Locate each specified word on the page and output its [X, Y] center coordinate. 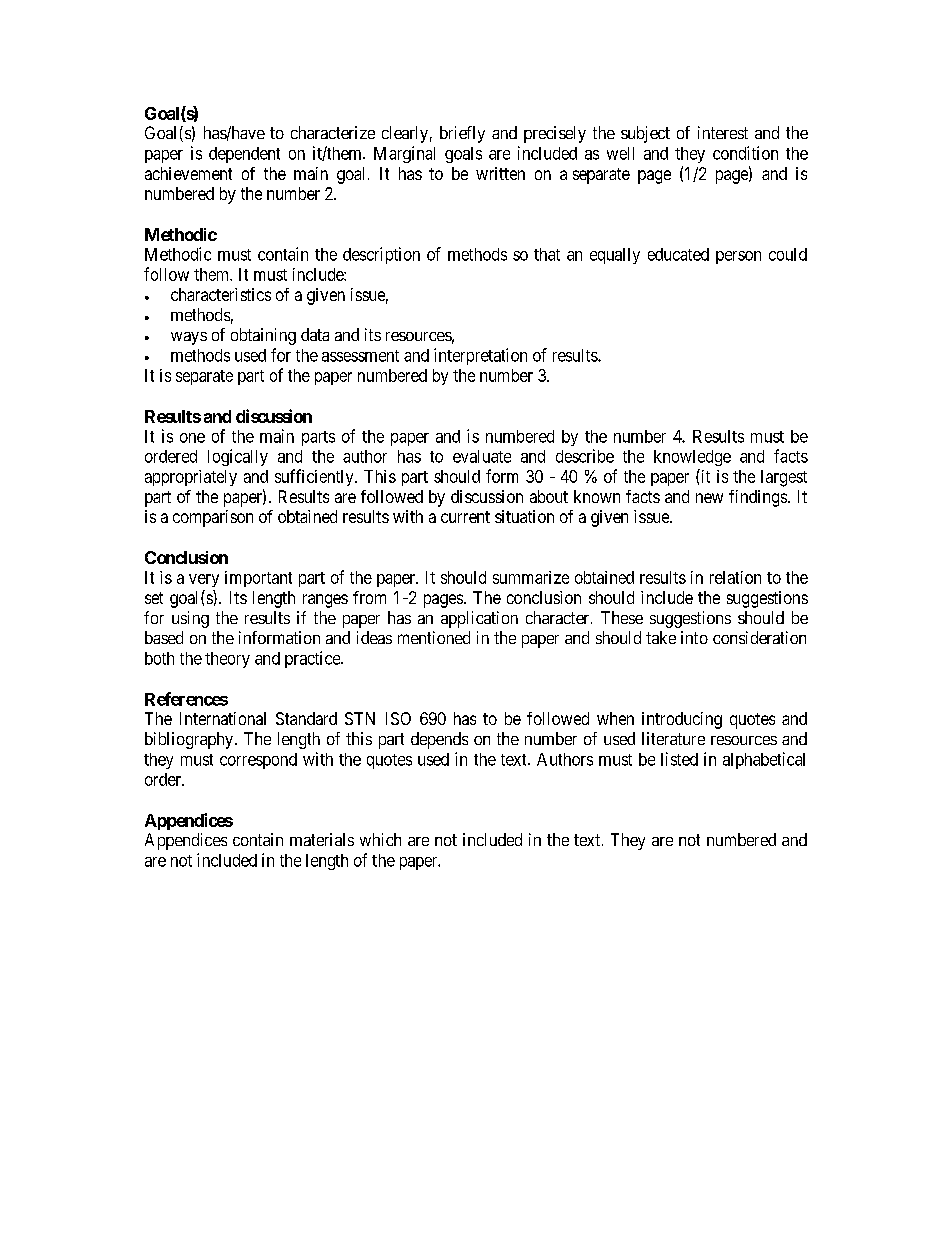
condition [745, 153]
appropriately [191, 478]
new [709, 498]
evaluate [482, 456]
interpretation [480, 356]
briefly [462, 134]
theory [227, 660]
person [738, 257]
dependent [244, 155]
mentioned [434, 637]
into [694, 637]
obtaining [263, 336]
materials [322, 839]
